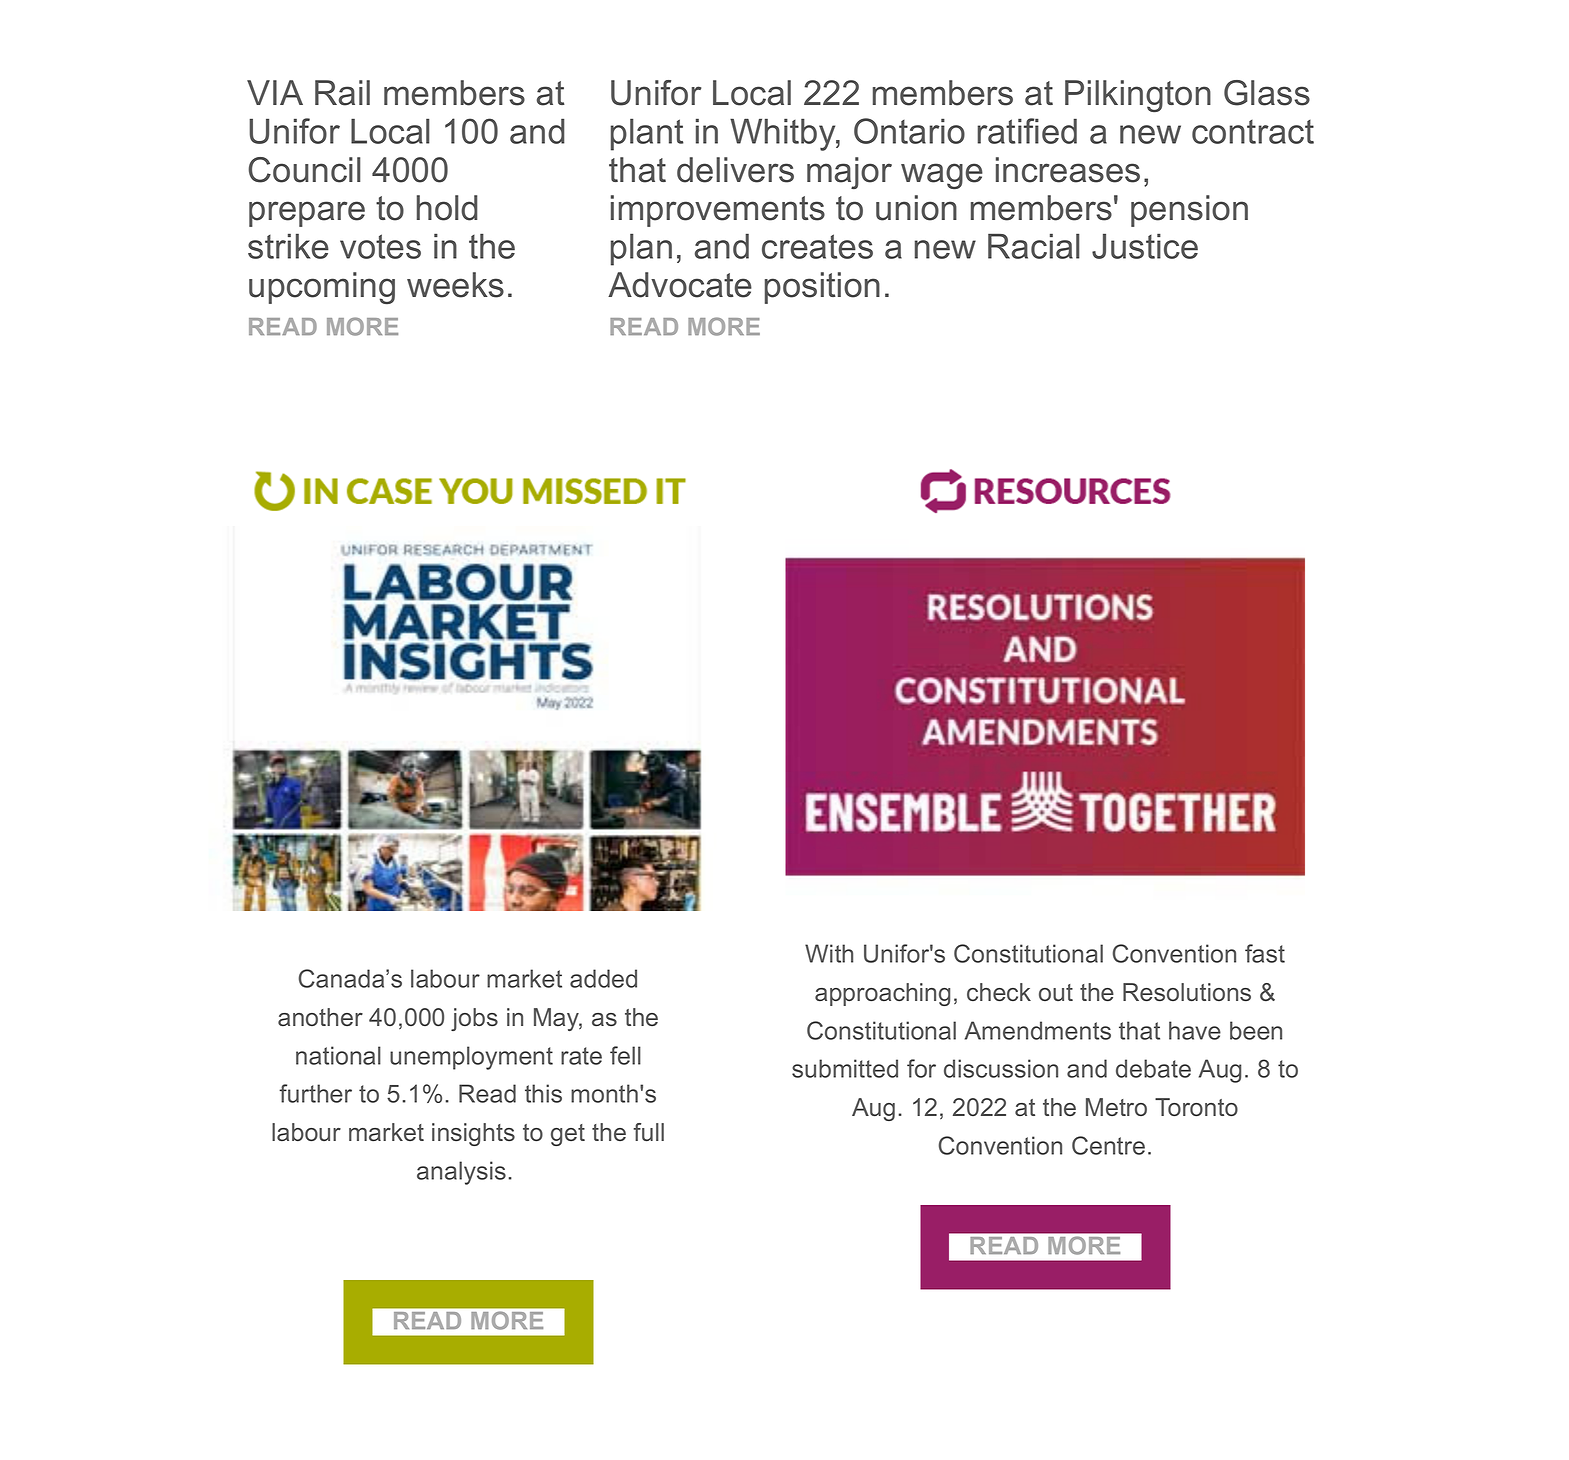  Describe the element at coordinates (1108, 1145) in the document. I see `Centre` at that location.
